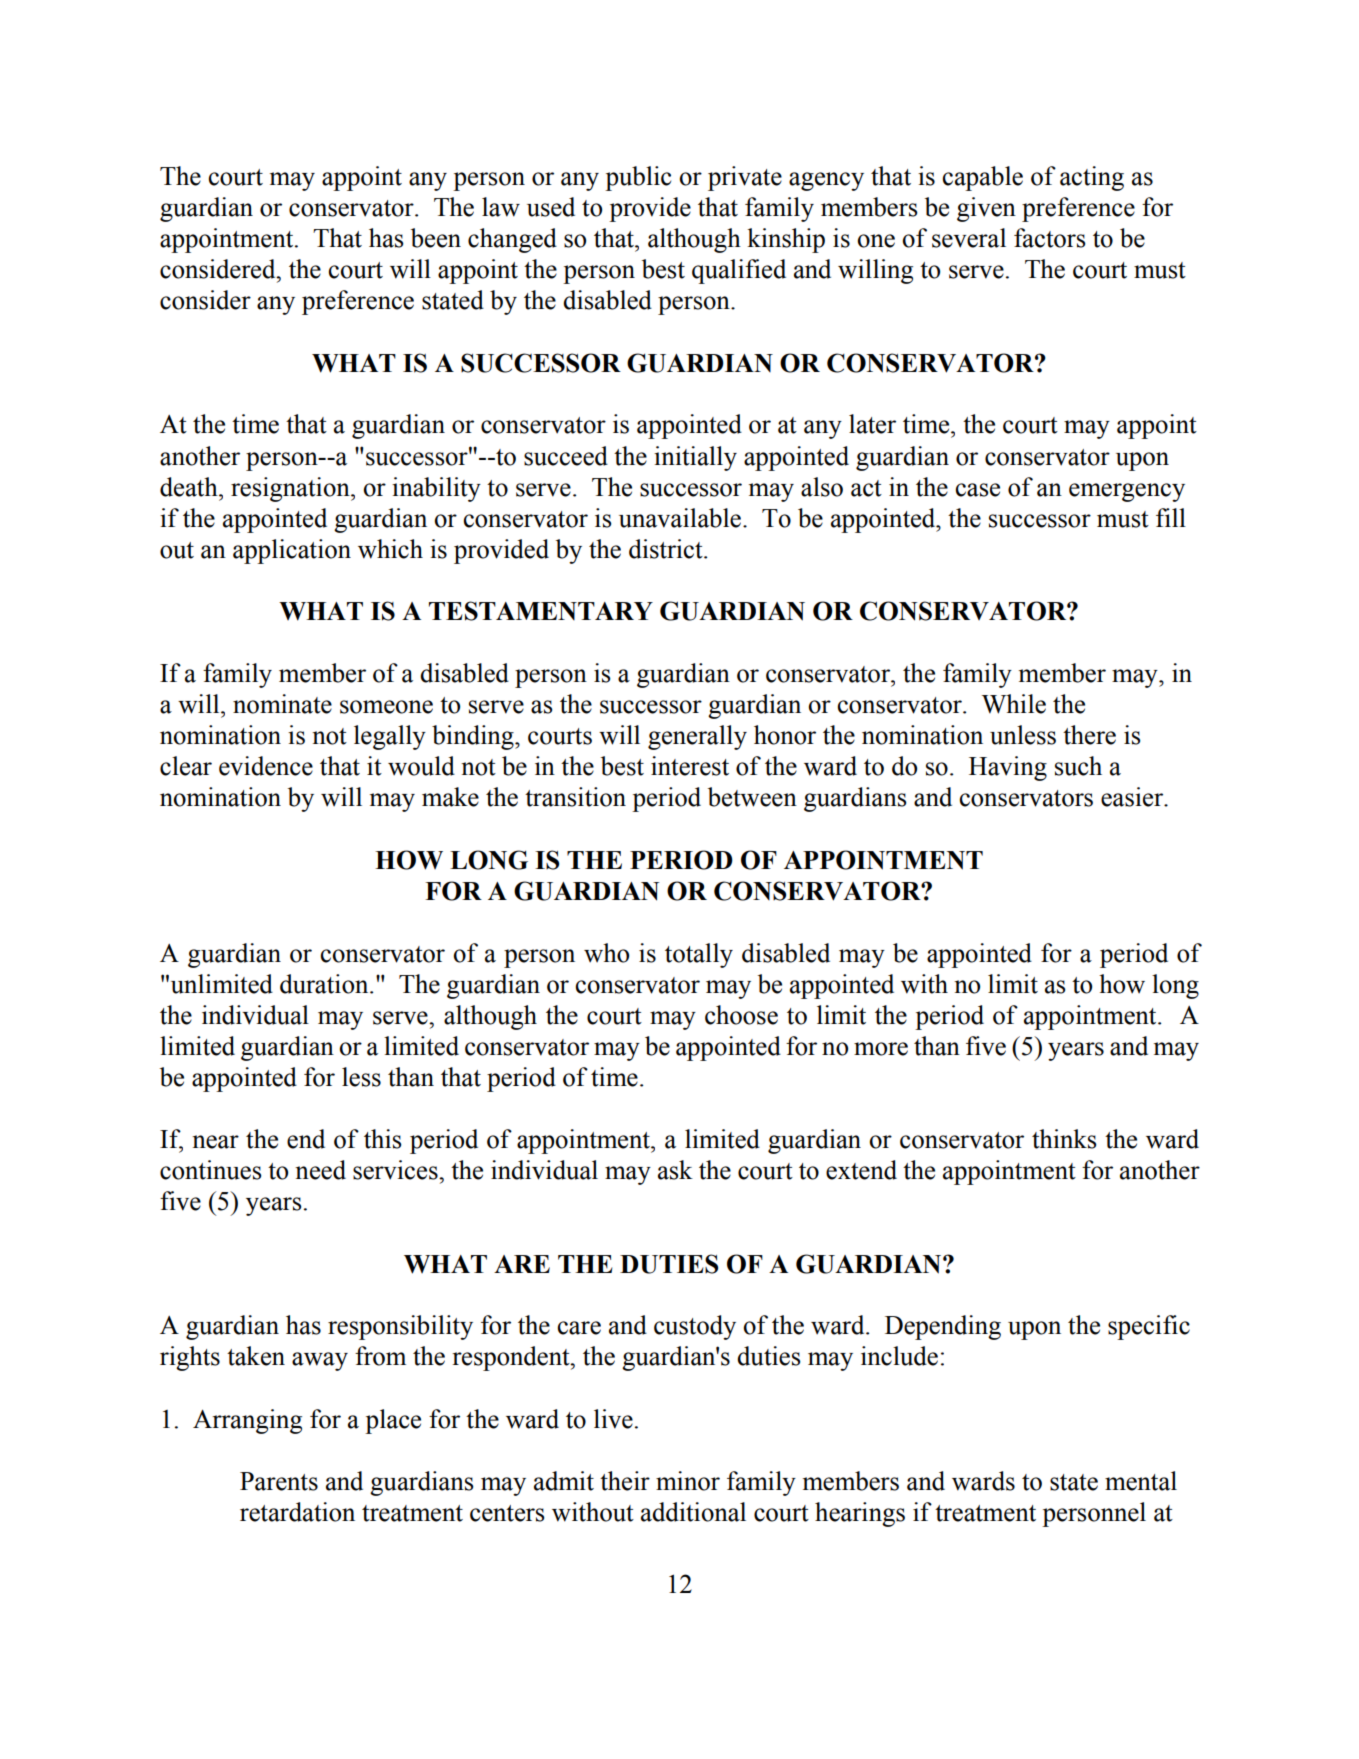  What do you see at coordinates (282, 704) in the document?
I see `nominate` at bounding box center [282, 704].
